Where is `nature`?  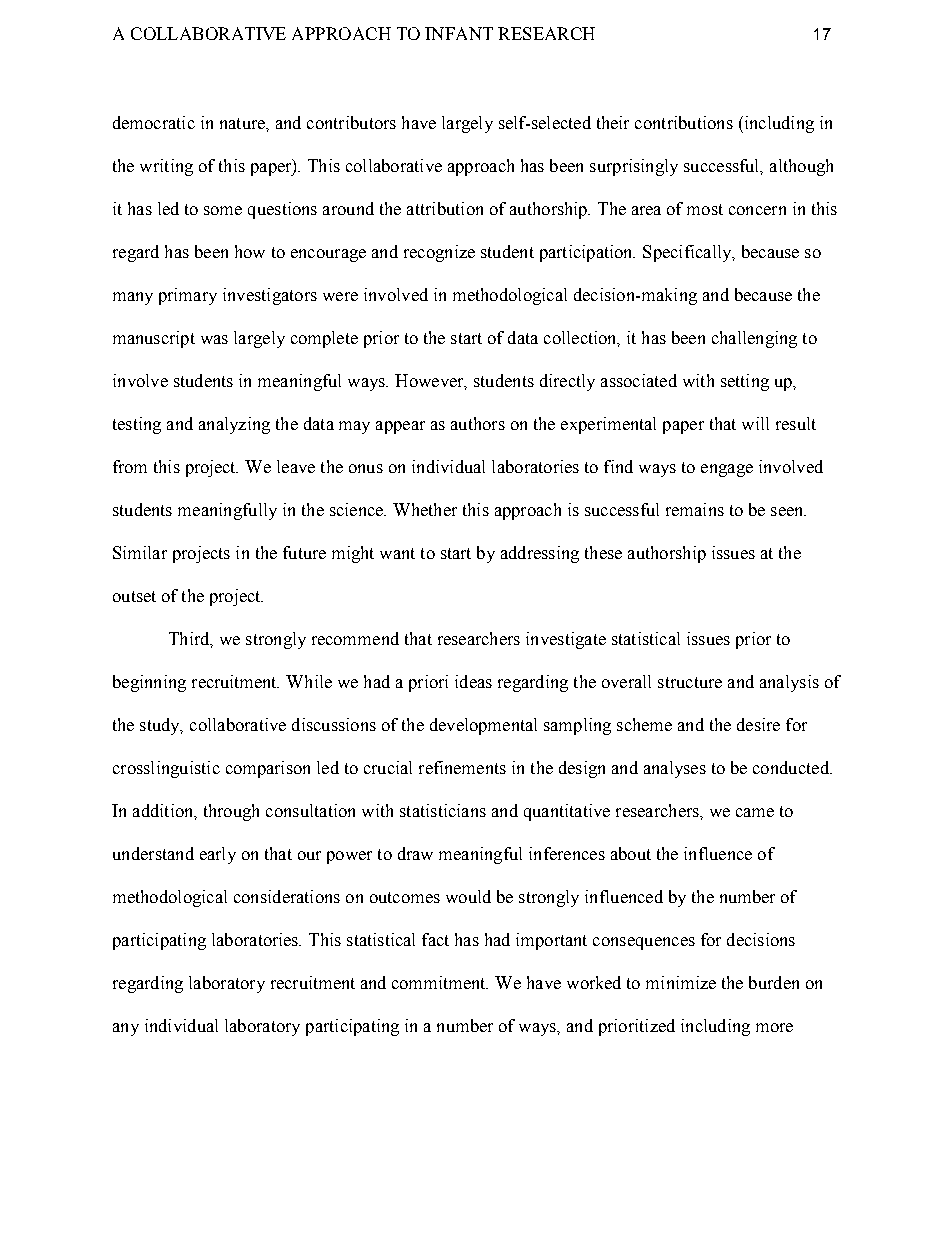
nature is located at coordinates (243, 123).
